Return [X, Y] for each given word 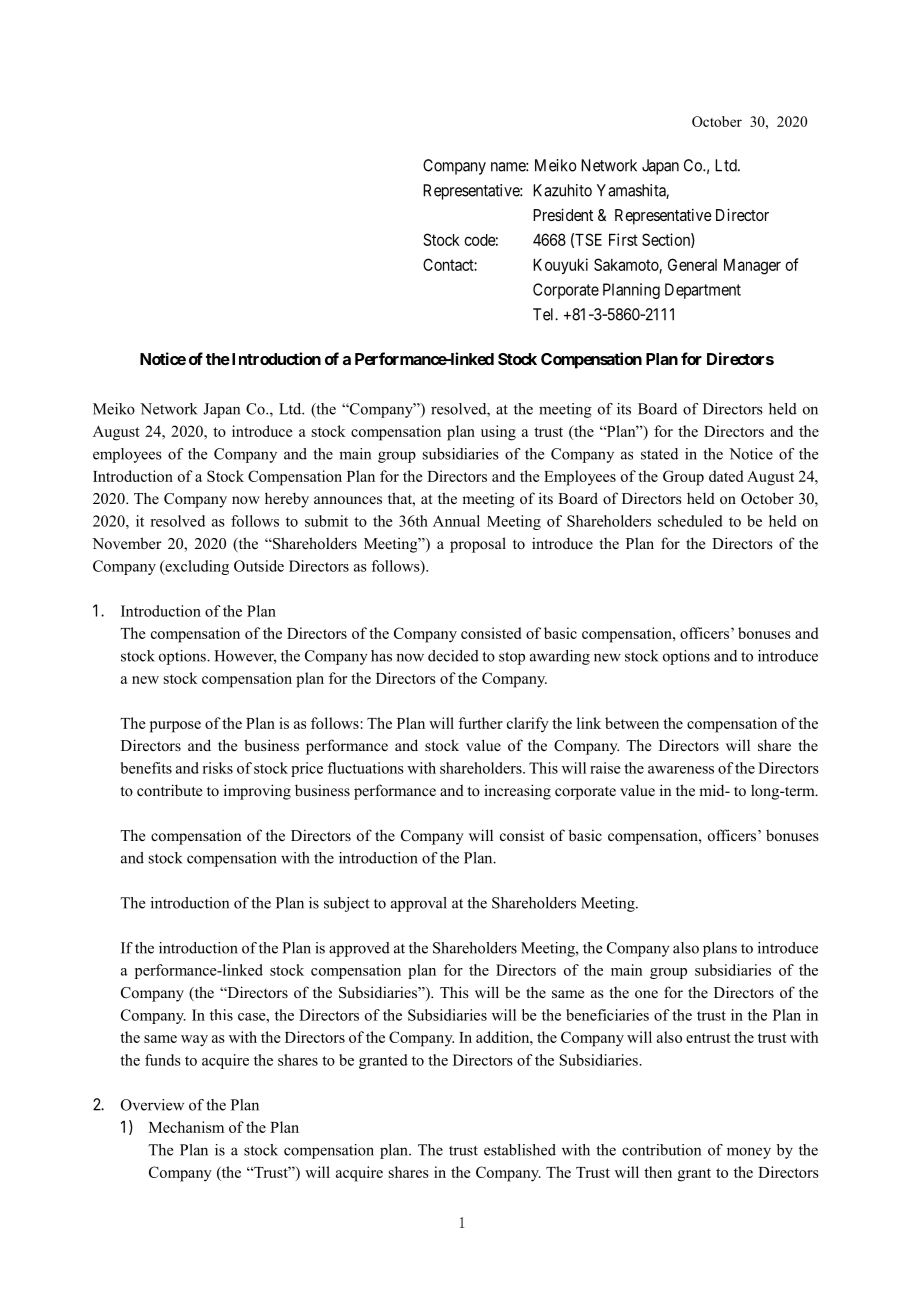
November [127, 543]
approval [419, 904]
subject [347, 904]
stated [659, 454]
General [692, 264]
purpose [175, 727]
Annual [456, 521]
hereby [287, 500]
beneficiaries [607, 1015]
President [563, 214]
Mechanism [186, 1127]
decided [453, 656]
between [632, 723]
